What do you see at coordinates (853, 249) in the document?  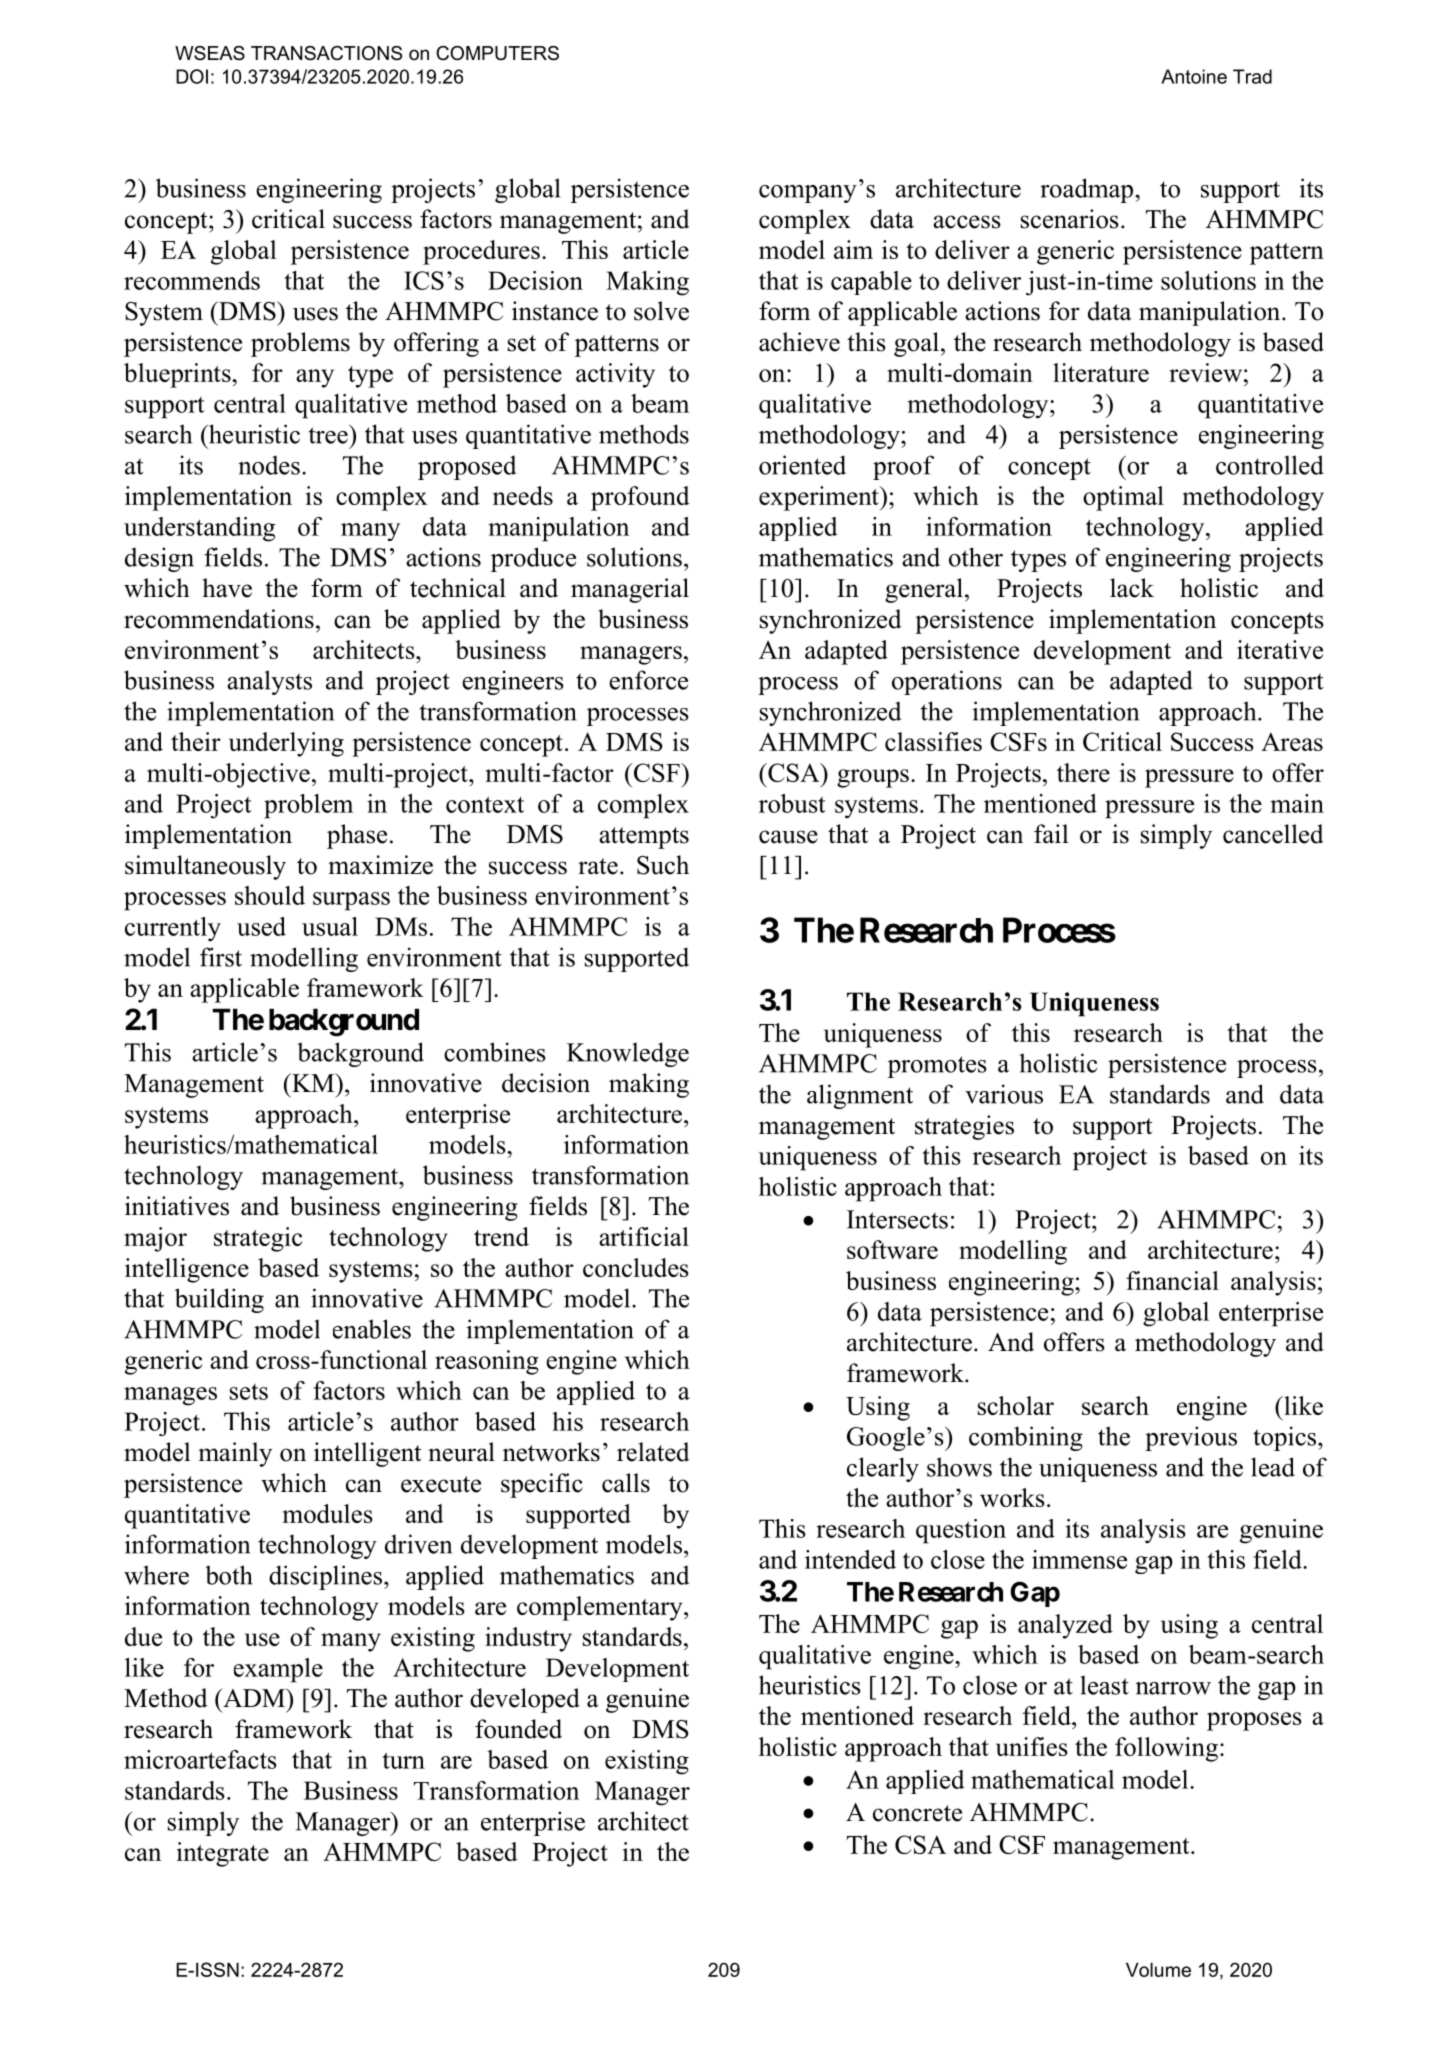 I see `aim` at bounding box center [853, 249].
